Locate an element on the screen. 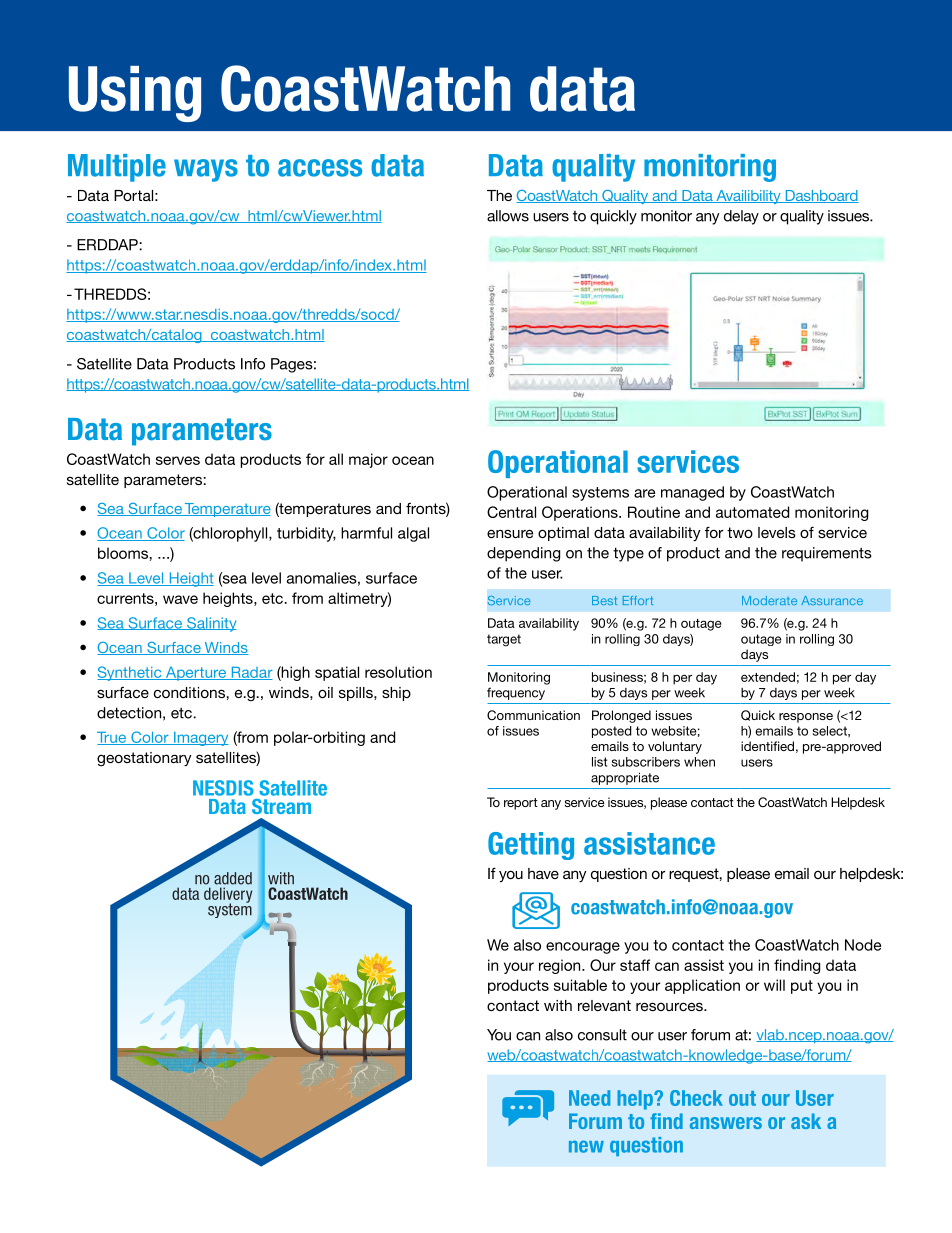  Need is located at coordinates (589, 1098).
